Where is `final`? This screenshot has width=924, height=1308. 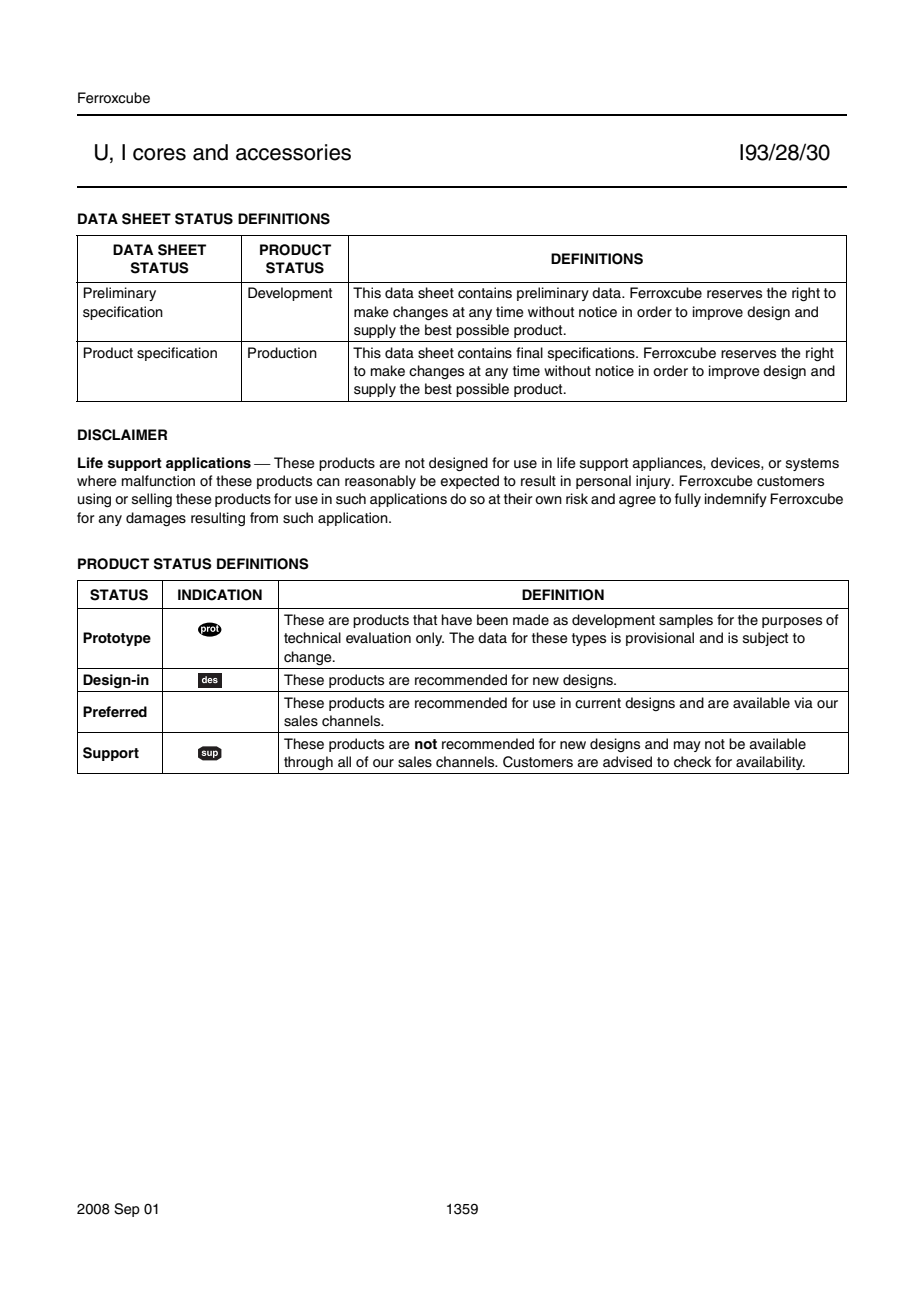 final is located at coordinates (529, 352).
